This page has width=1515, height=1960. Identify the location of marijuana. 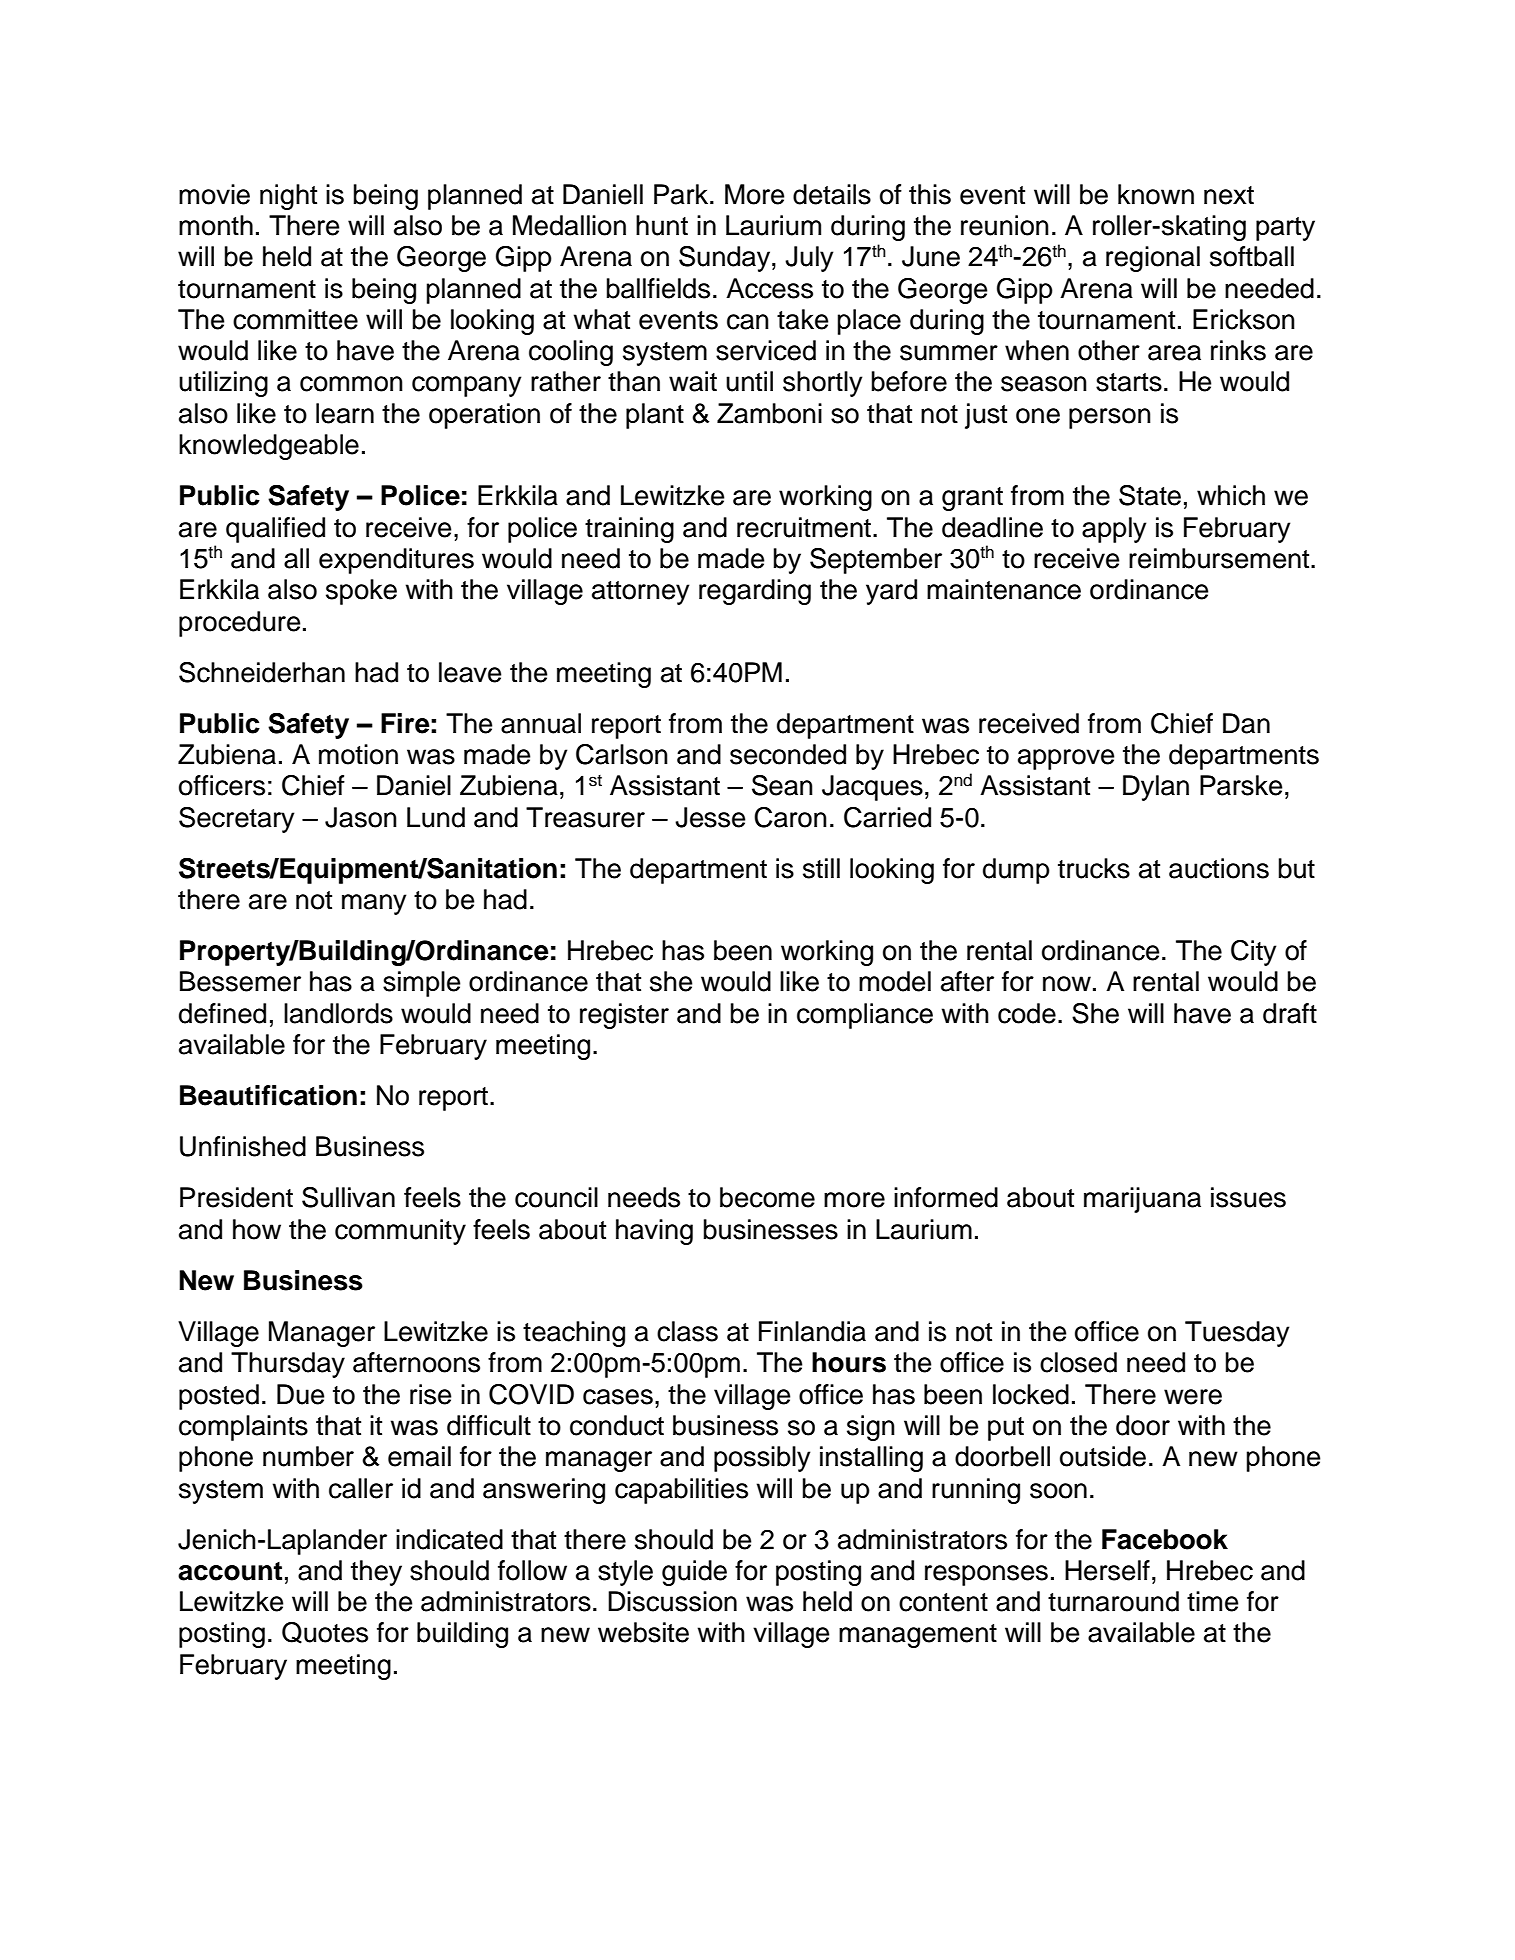
(1142, 1200).
